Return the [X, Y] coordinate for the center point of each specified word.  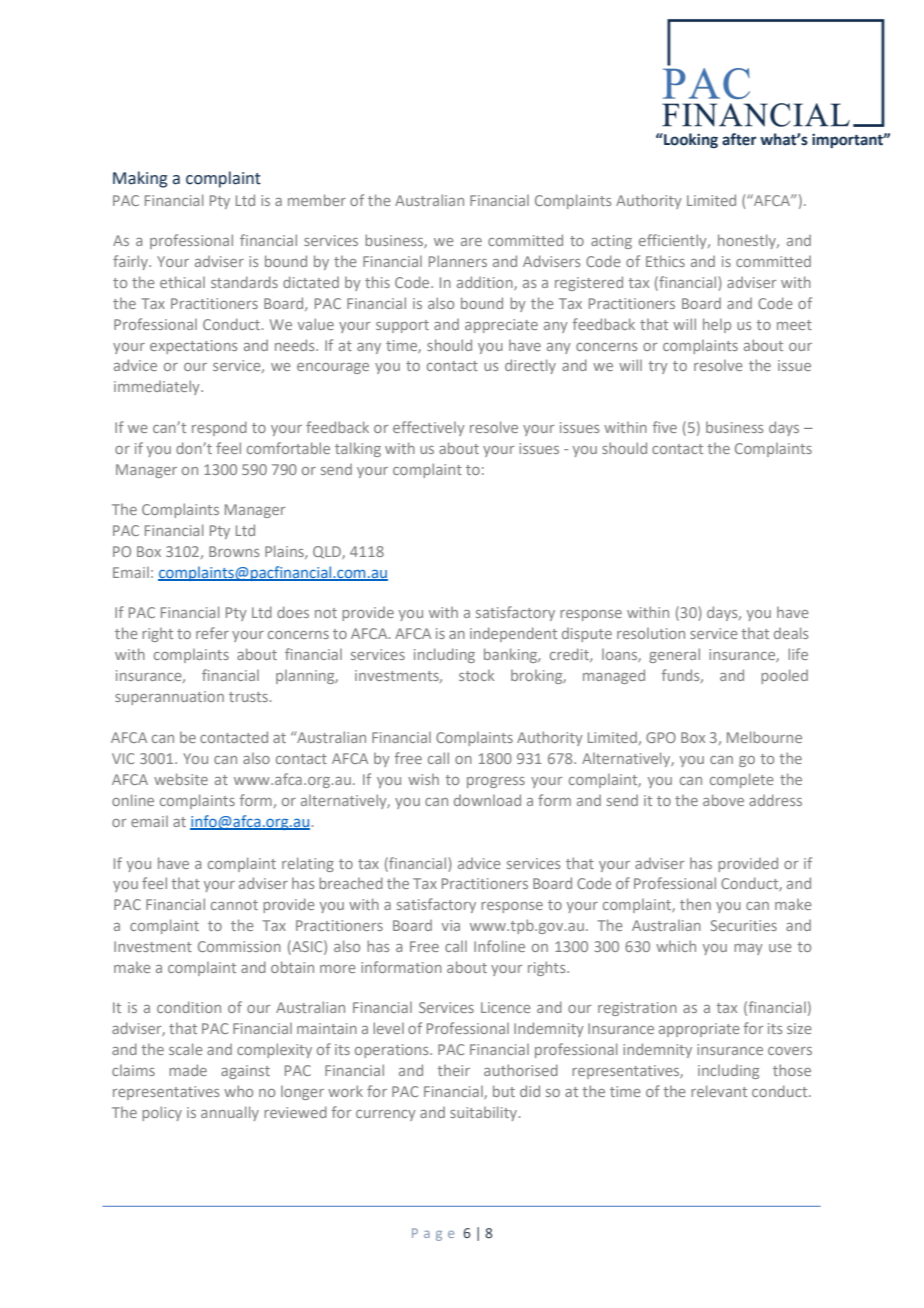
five [665, 427]
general [674, 655]
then [695, 904]
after [739, 139]
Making [140, 179]
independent [513, 634]
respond [219, 428]
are [471, 242]
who [238, 1091]
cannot [234, 905]
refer [212, 633]
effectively [429, 428]
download [487, 800]
